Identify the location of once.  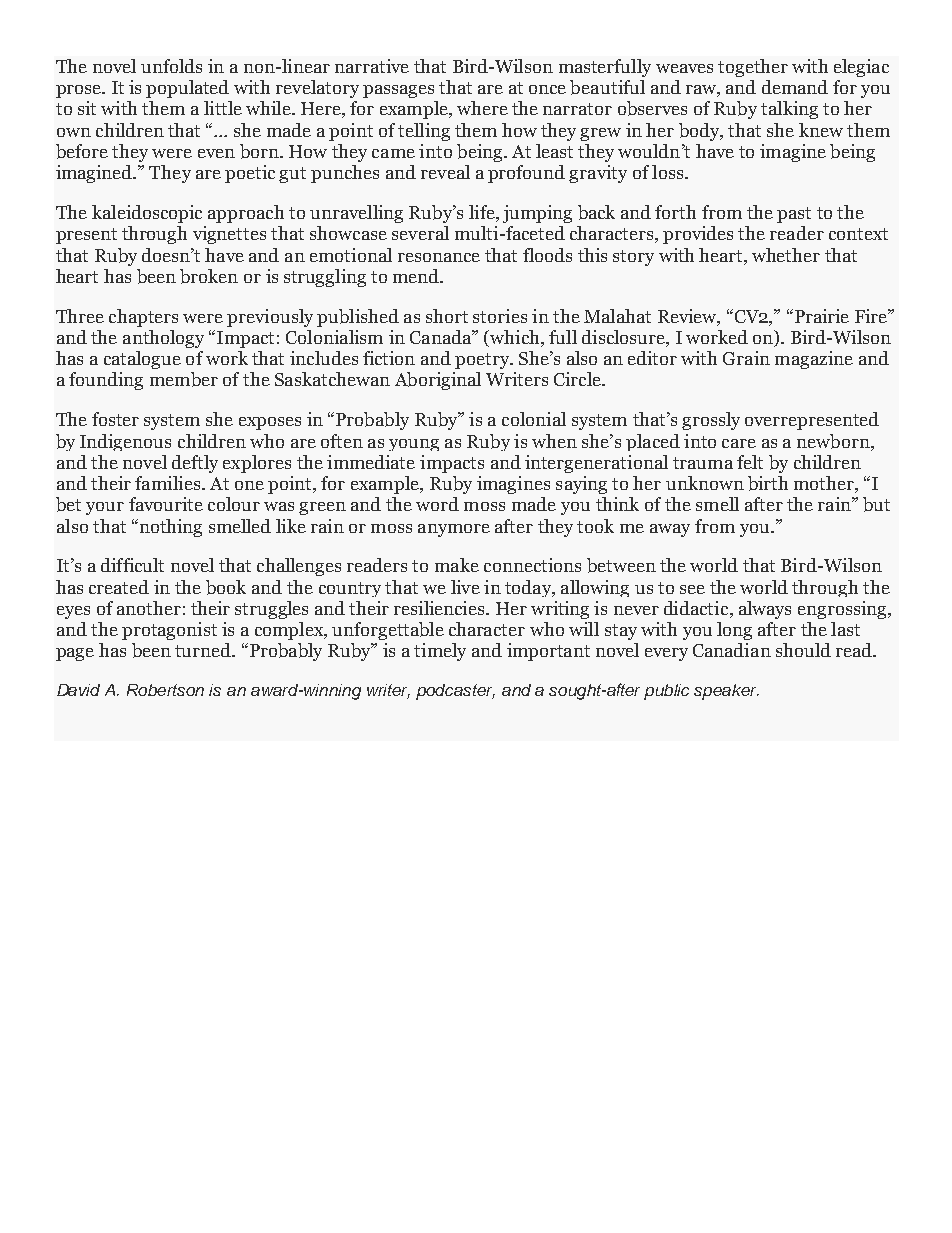
(547, 89).
